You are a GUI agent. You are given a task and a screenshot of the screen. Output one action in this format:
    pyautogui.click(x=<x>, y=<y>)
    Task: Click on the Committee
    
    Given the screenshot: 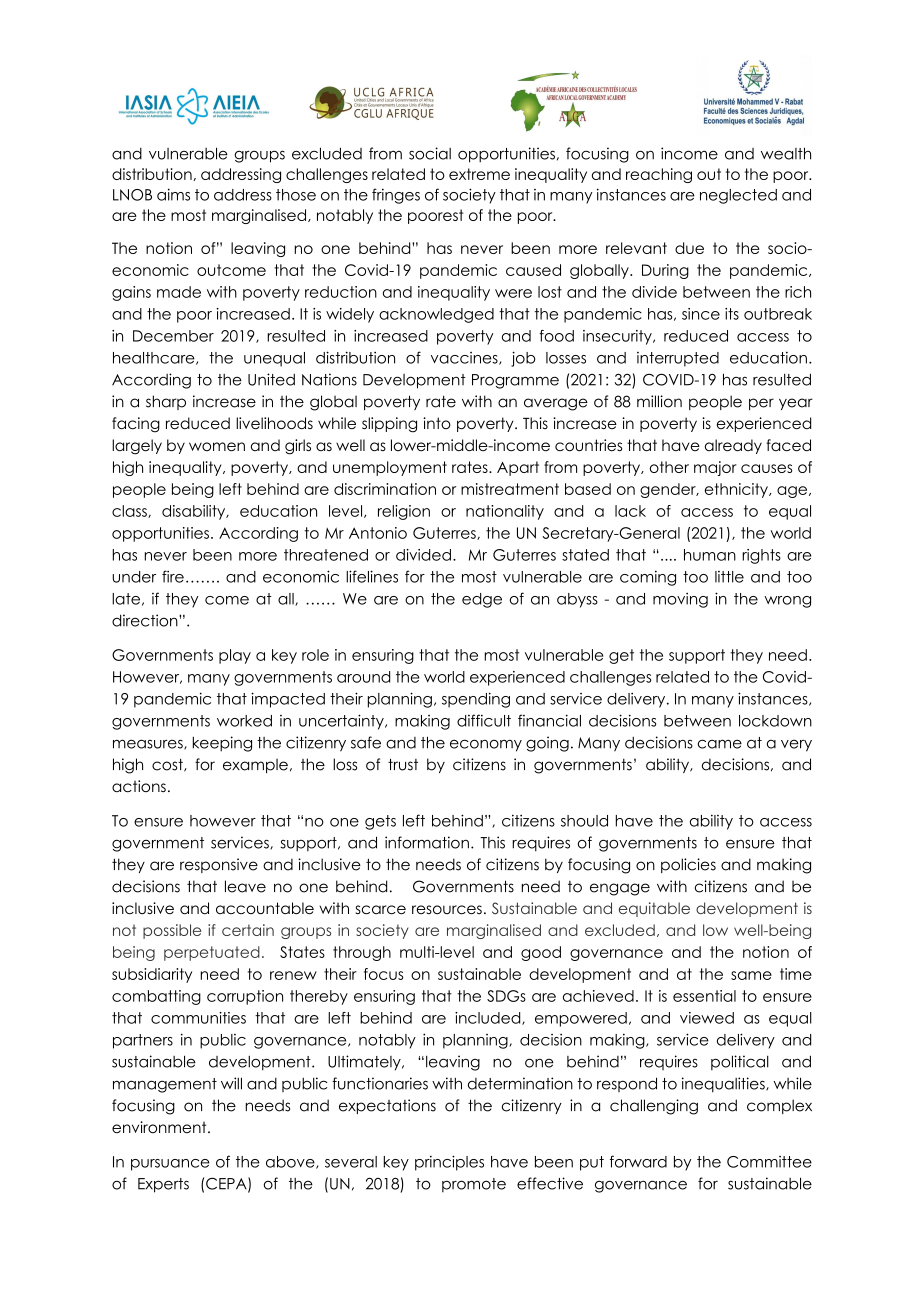 What is the action you would take?
    pyautogui.click(x=769, y=1162)
